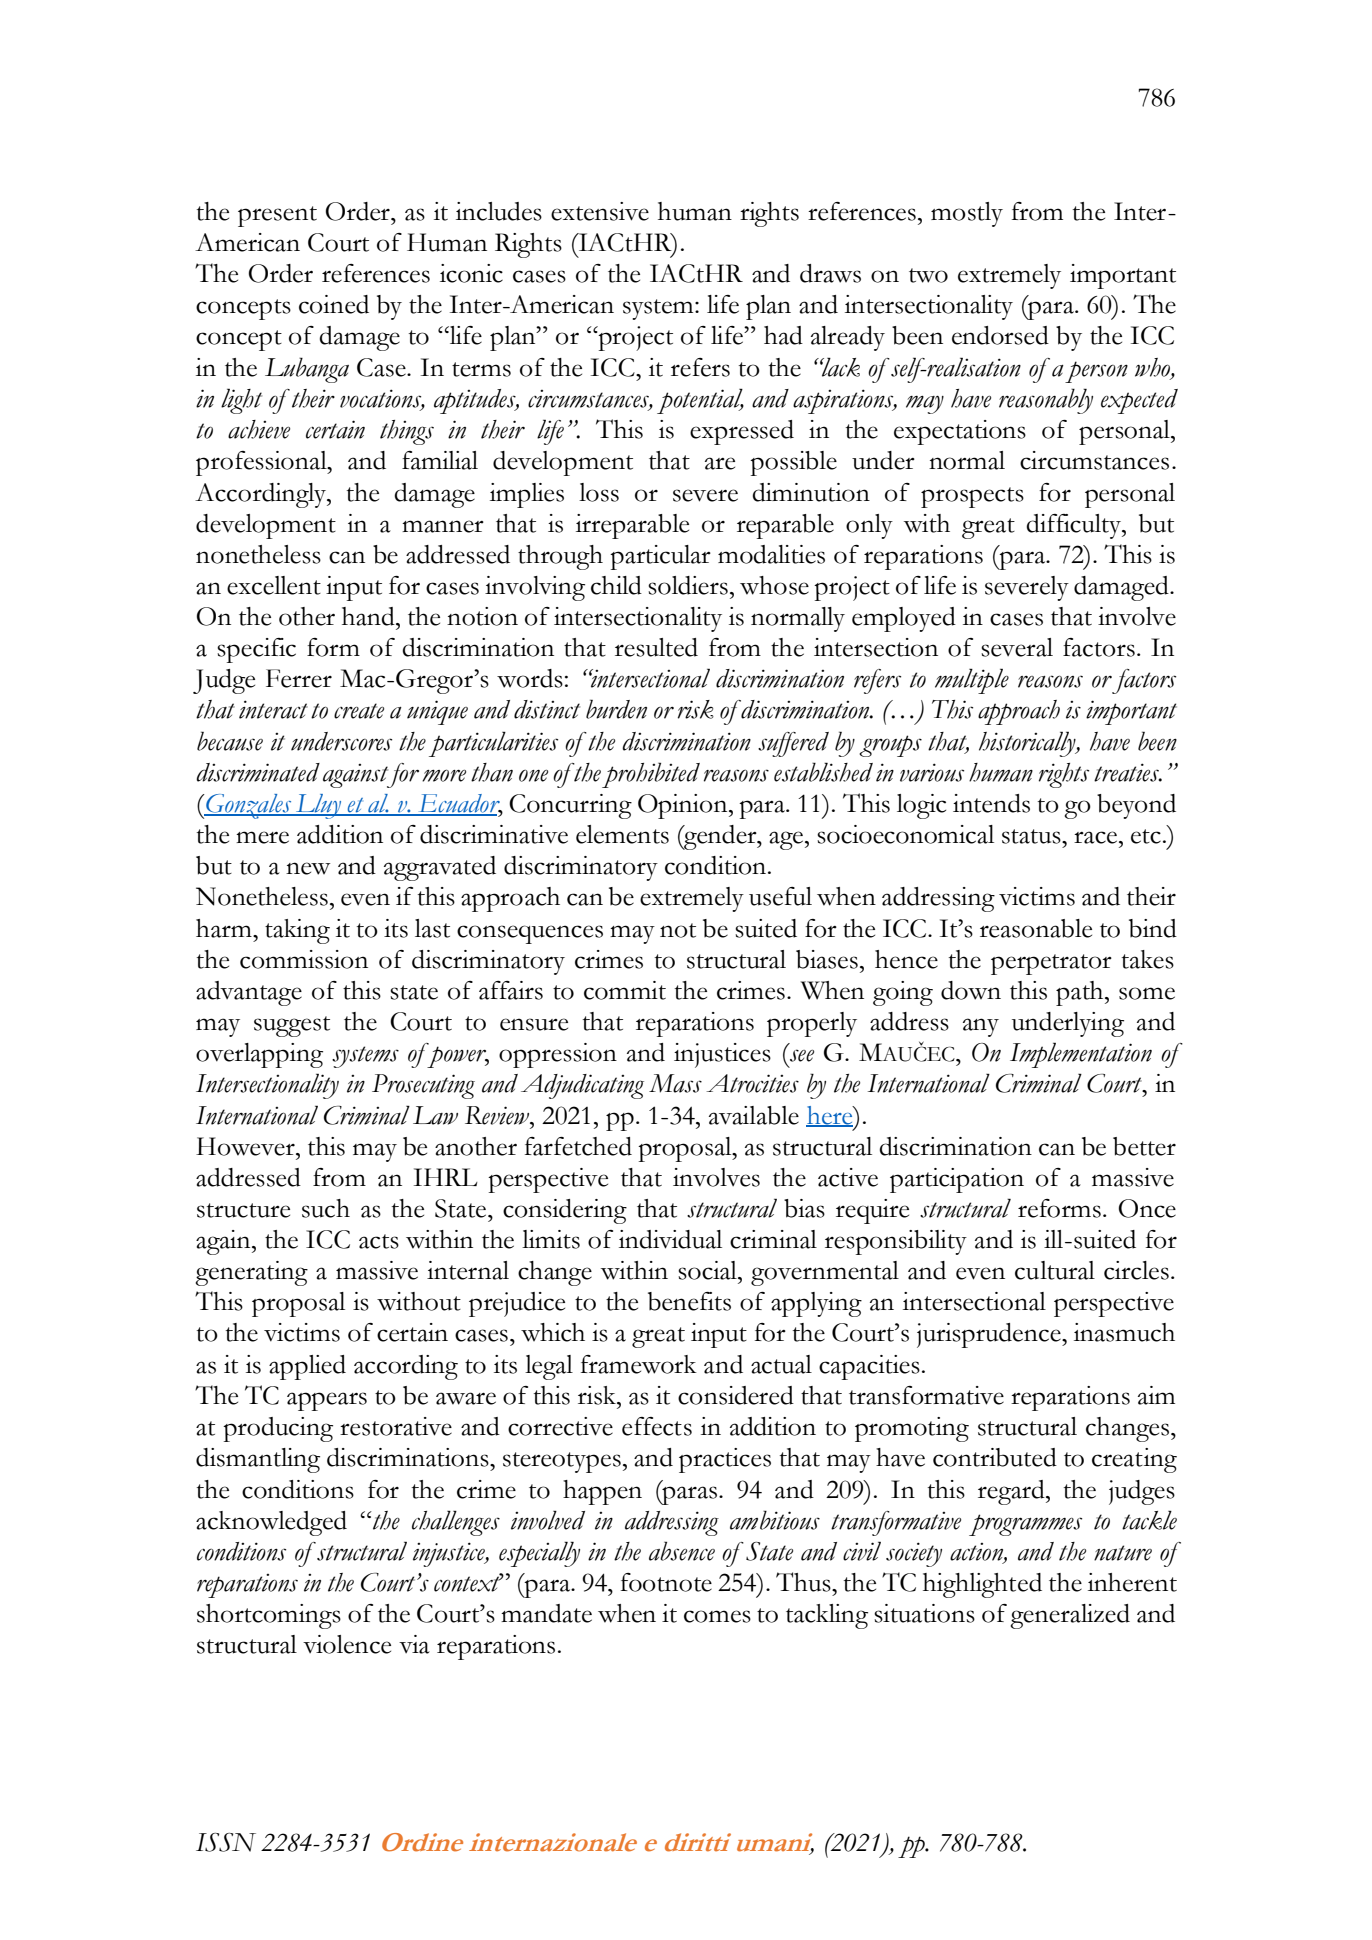  Describe the element at coordinates (369, 616) in the page. I see `hand` at that location.
